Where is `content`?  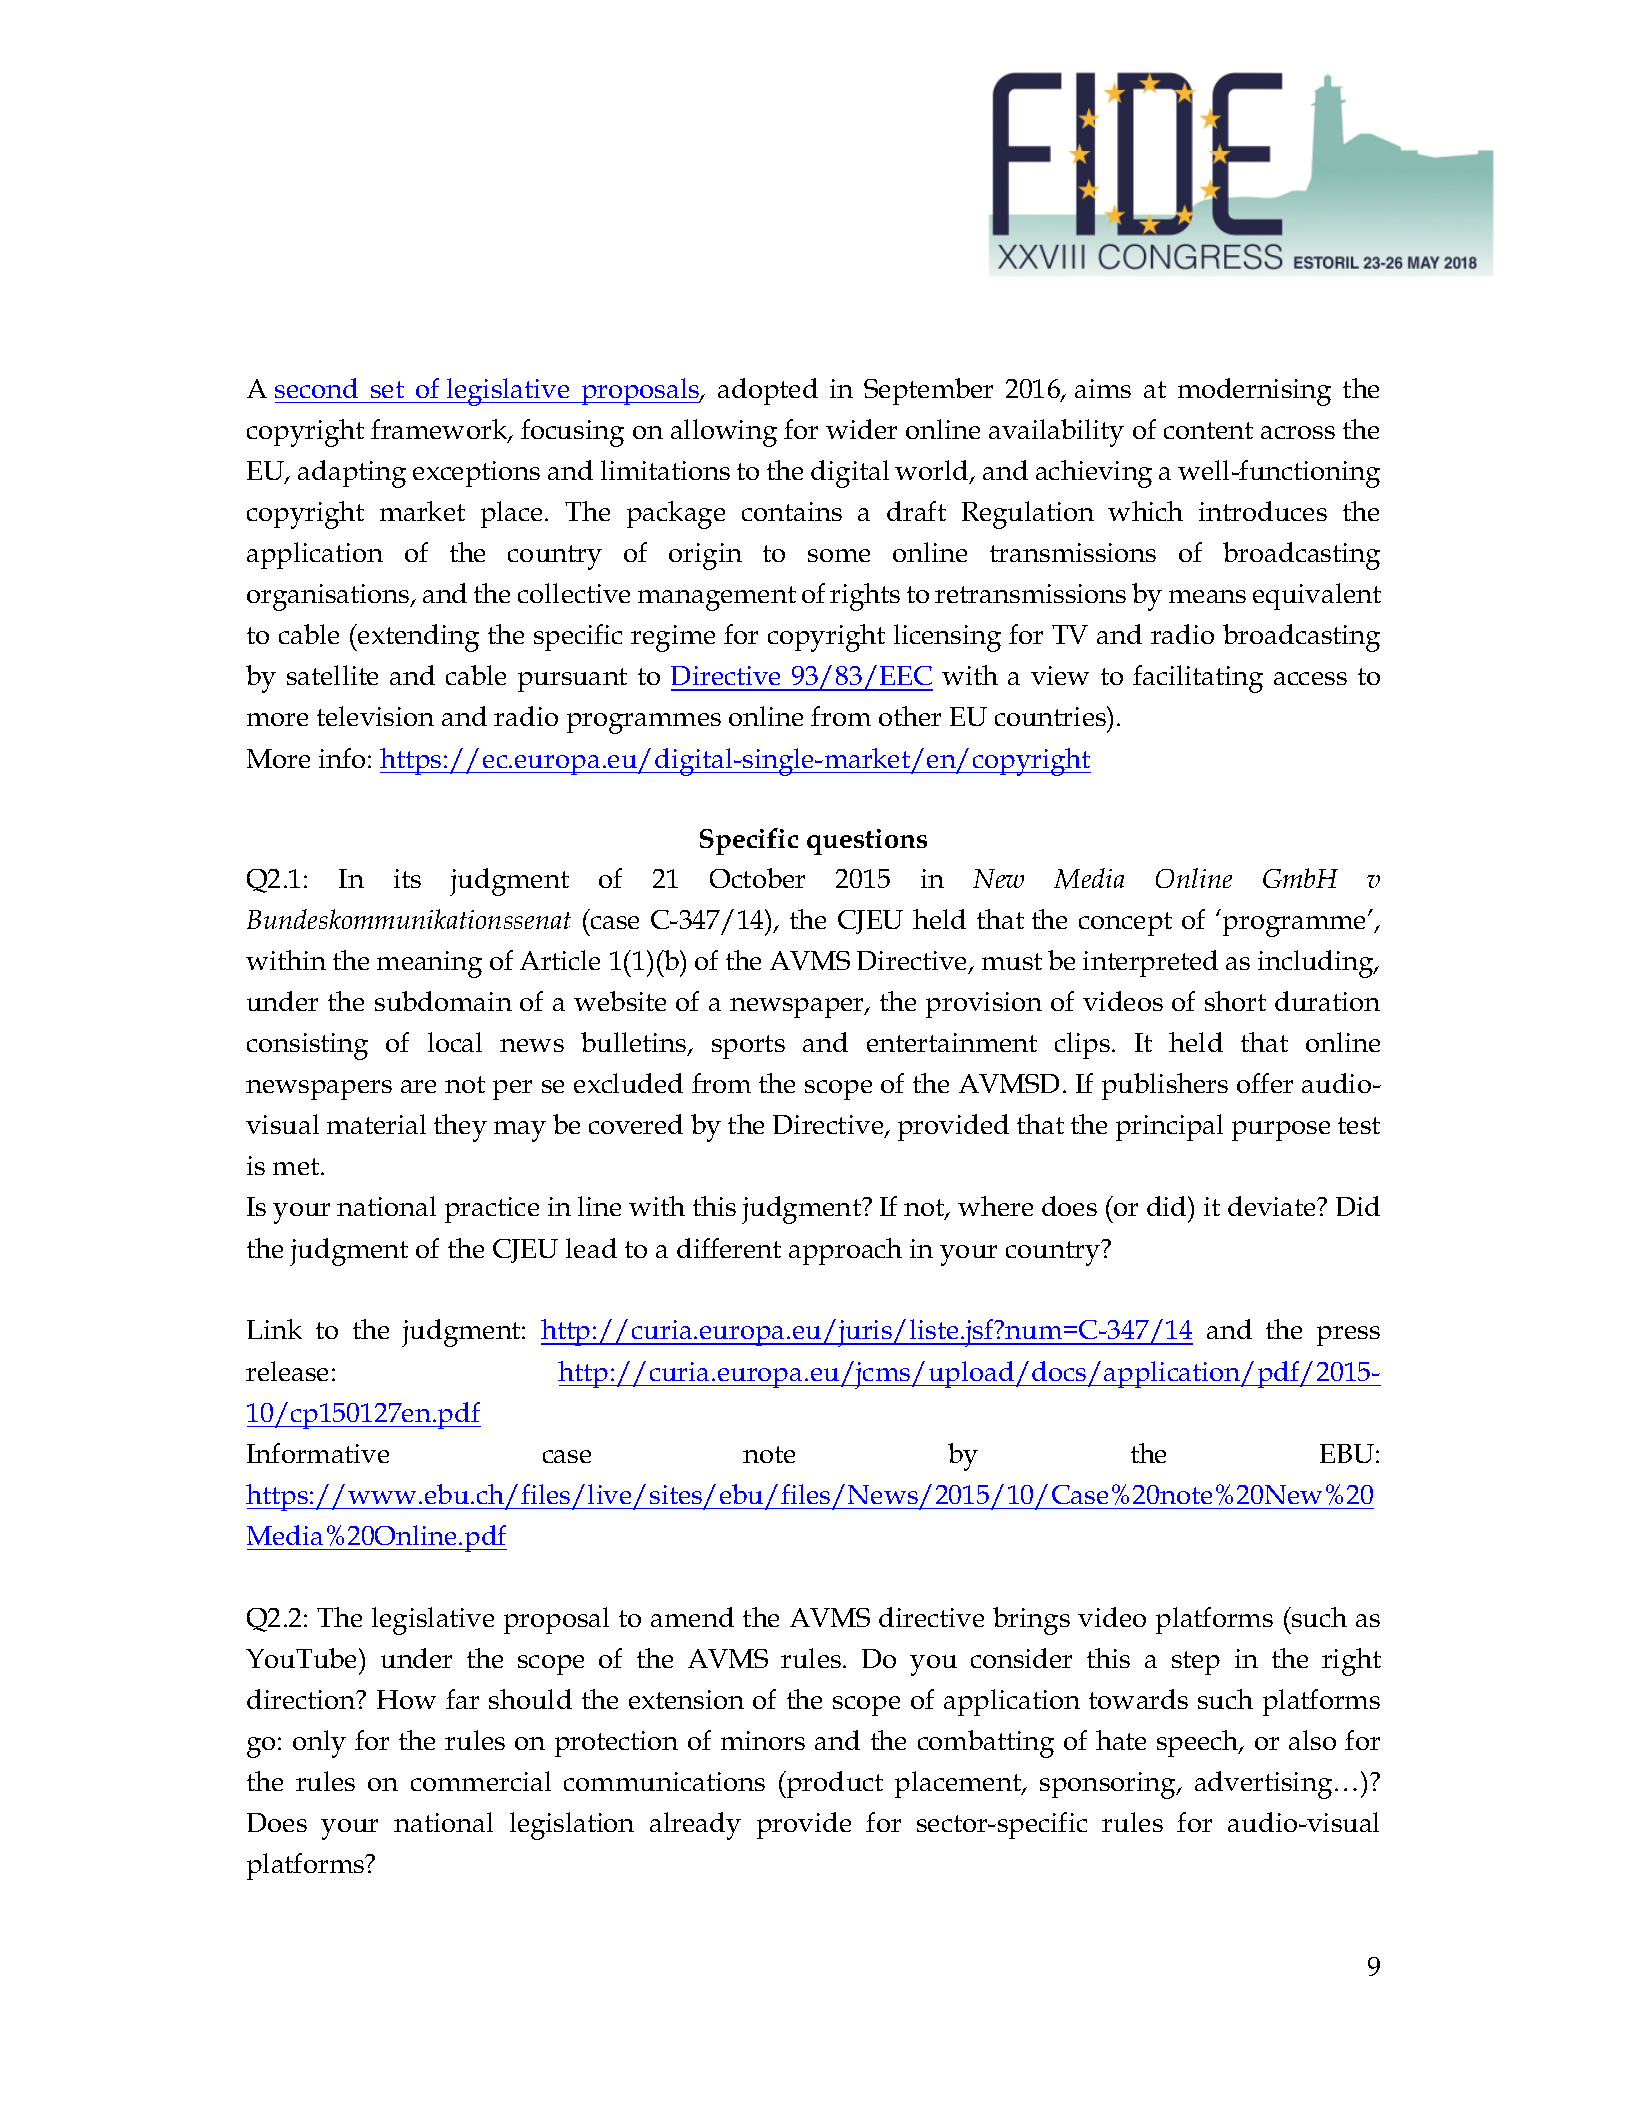
content is located at coordinates (1208, 430).
